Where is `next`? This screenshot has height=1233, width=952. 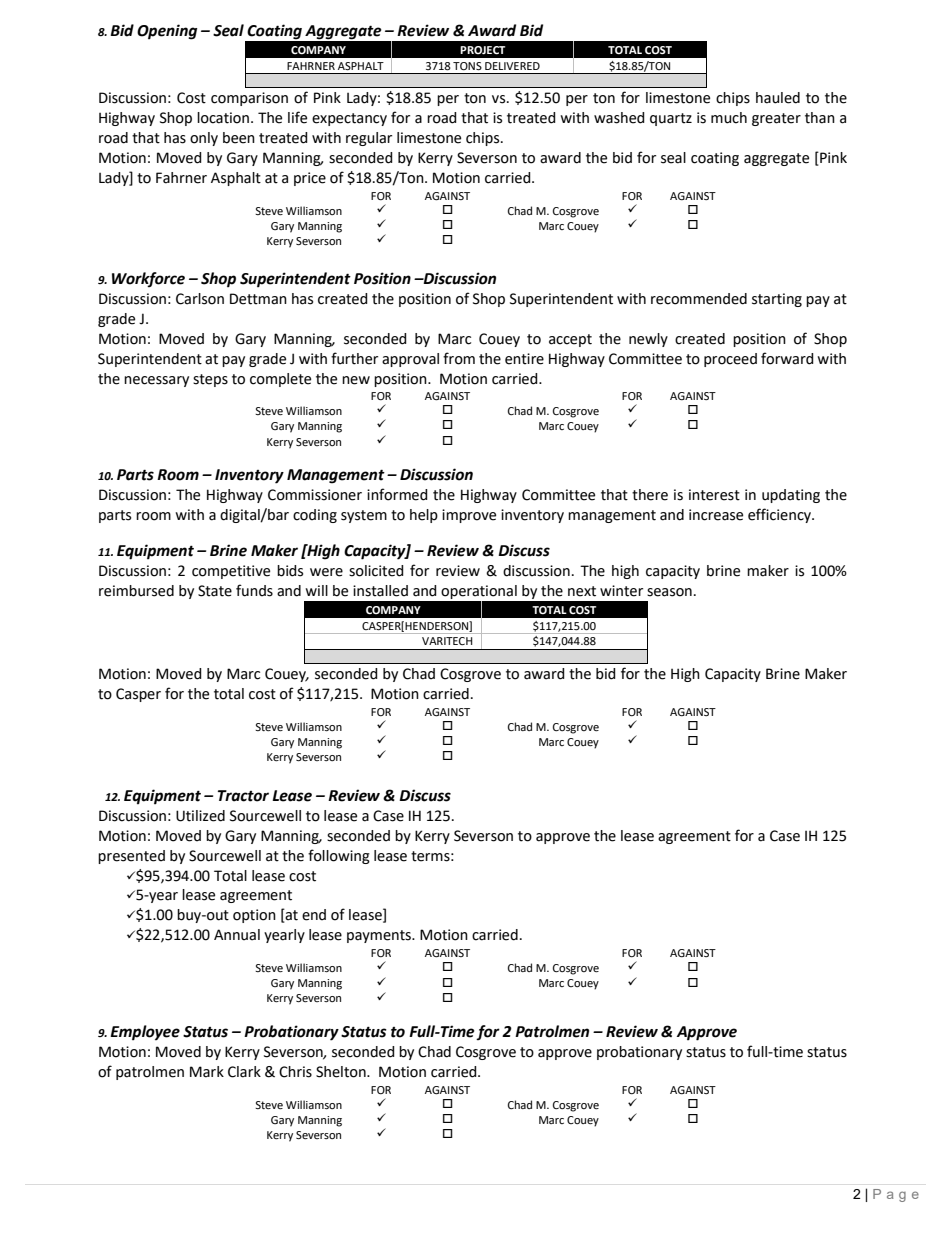
next is located at coordinates (582, 591).
